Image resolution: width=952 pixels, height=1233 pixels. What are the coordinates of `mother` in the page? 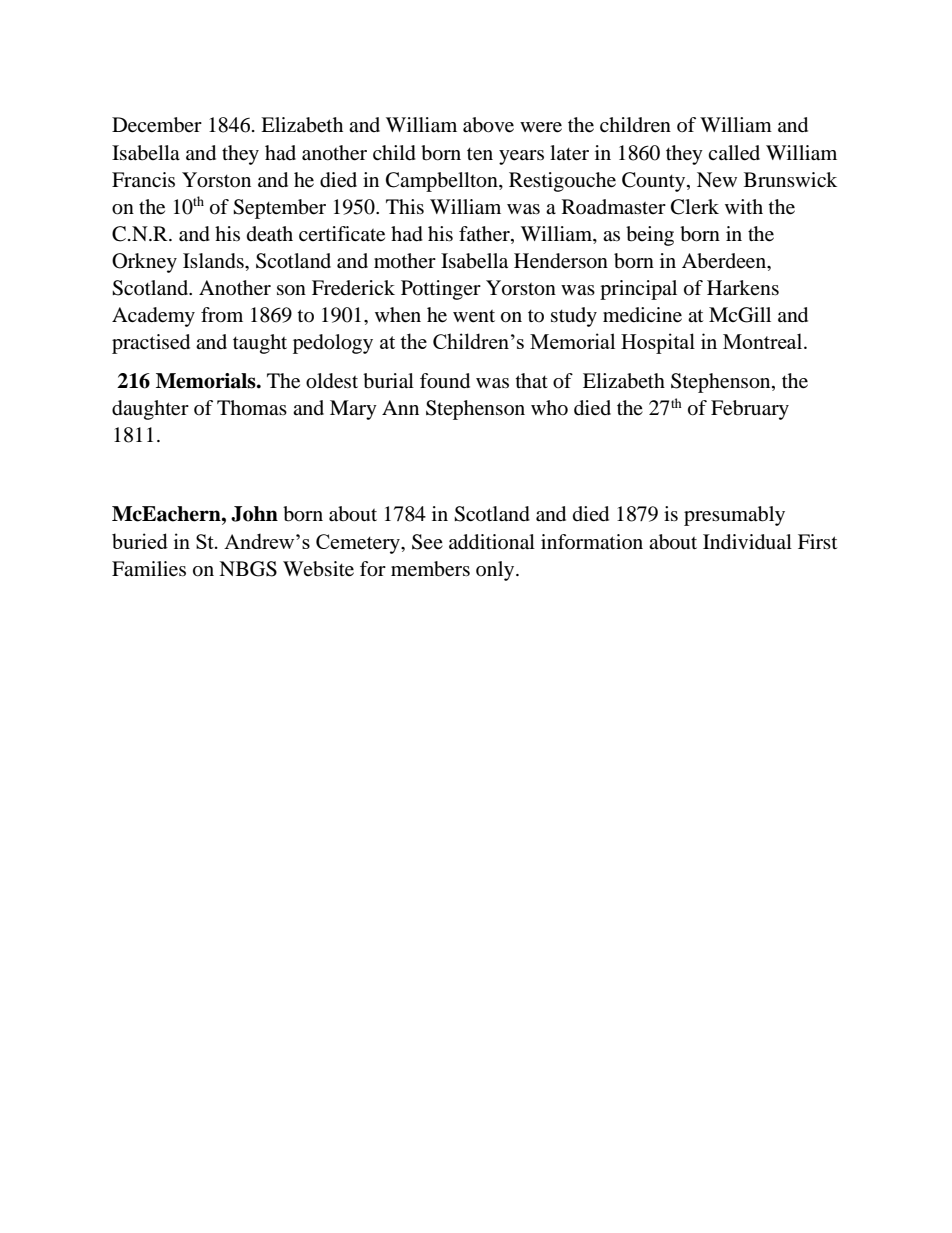 It's located at (405, 261).
